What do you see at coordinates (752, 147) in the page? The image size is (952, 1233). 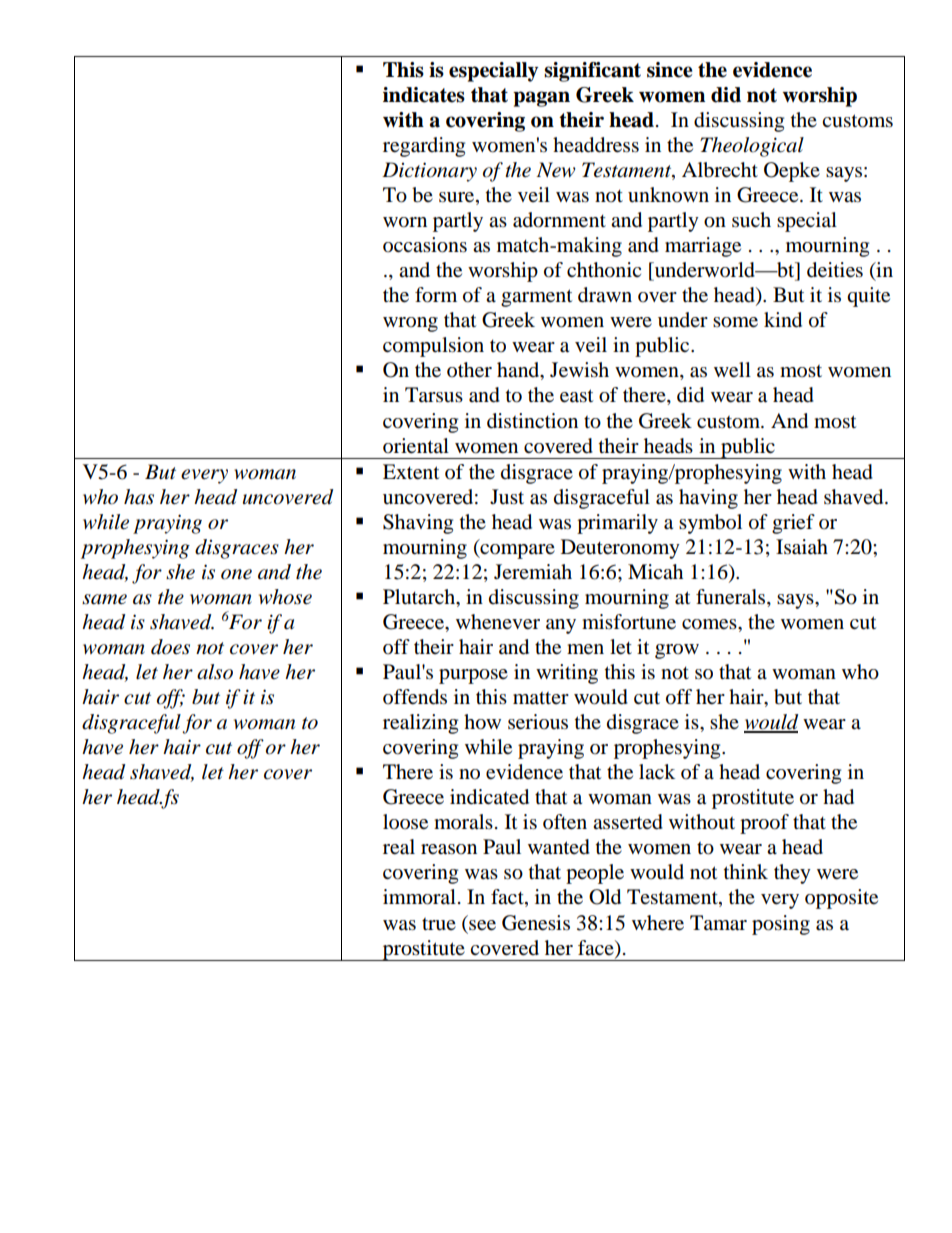 I see `Theological` at bounding box center [752, 147].
